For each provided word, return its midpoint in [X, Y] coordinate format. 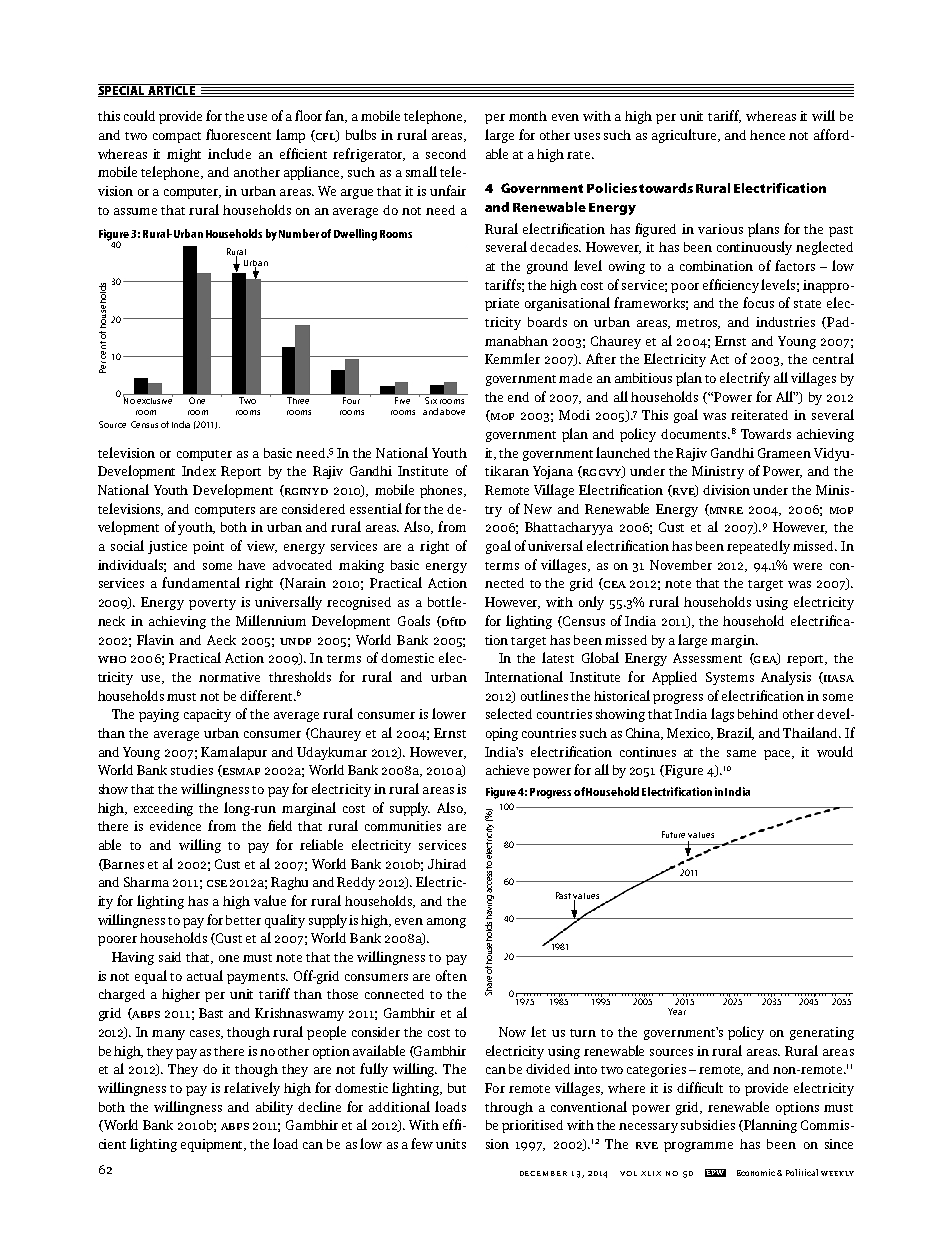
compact [177, 137]
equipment [213, 1145]
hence [767, 135]
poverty [212, 604]
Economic [756, 1172]
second [446, 154]
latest [558, 657]
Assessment [707, 658]
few [422, 1143]
